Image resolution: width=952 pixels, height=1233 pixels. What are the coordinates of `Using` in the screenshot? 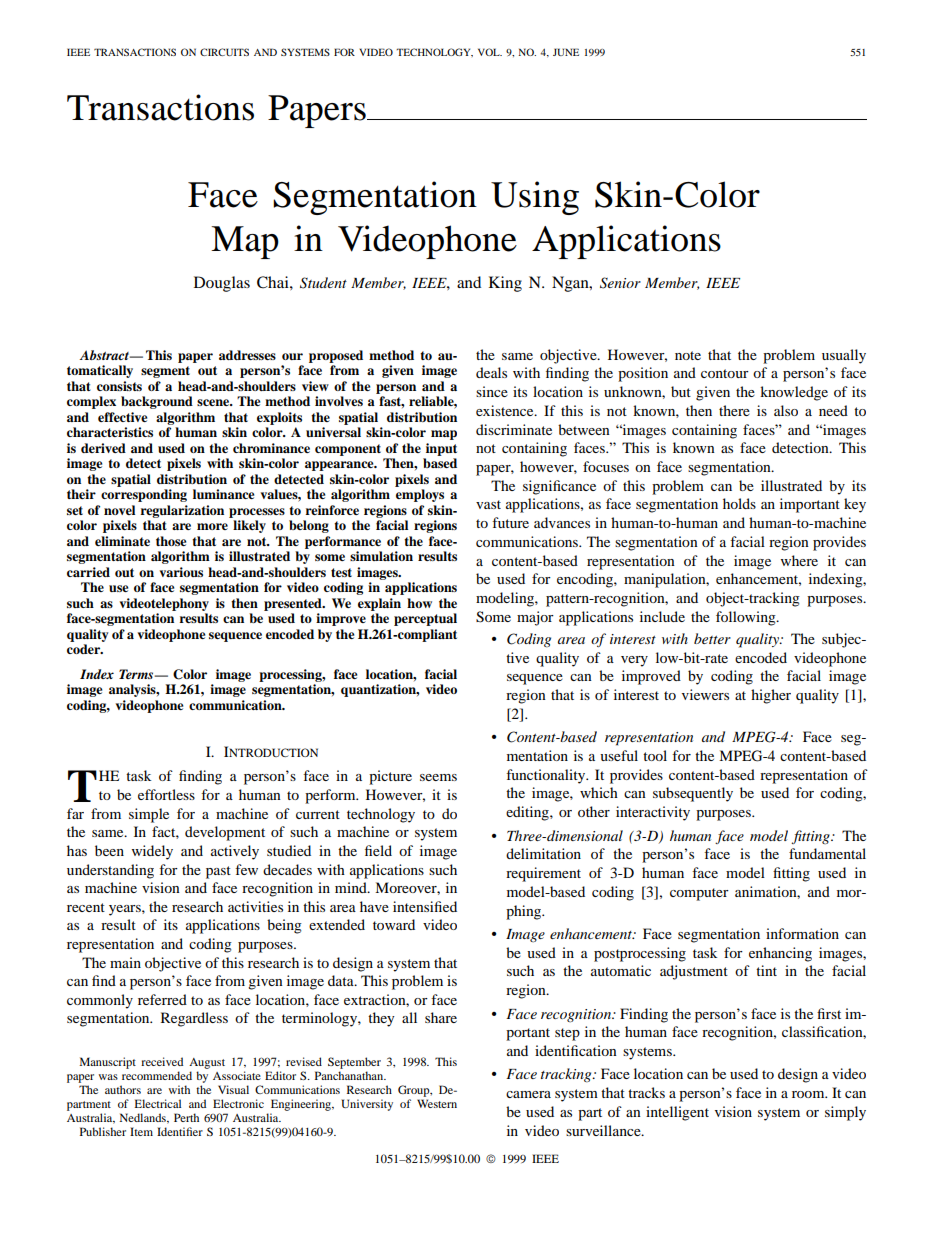 It's located at (535, 198).
